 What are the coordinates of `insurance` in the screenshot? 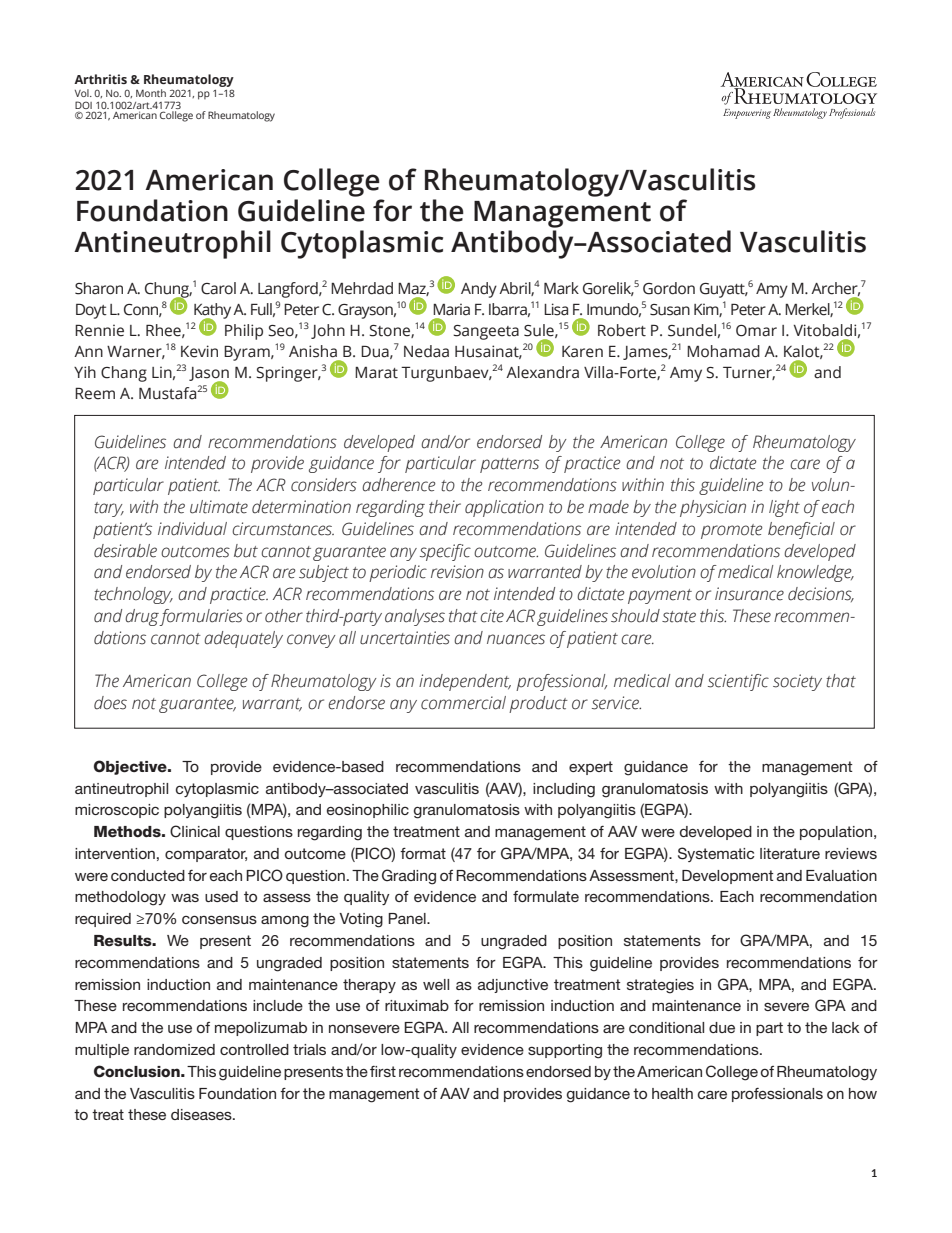 It's located at (749, 594).
